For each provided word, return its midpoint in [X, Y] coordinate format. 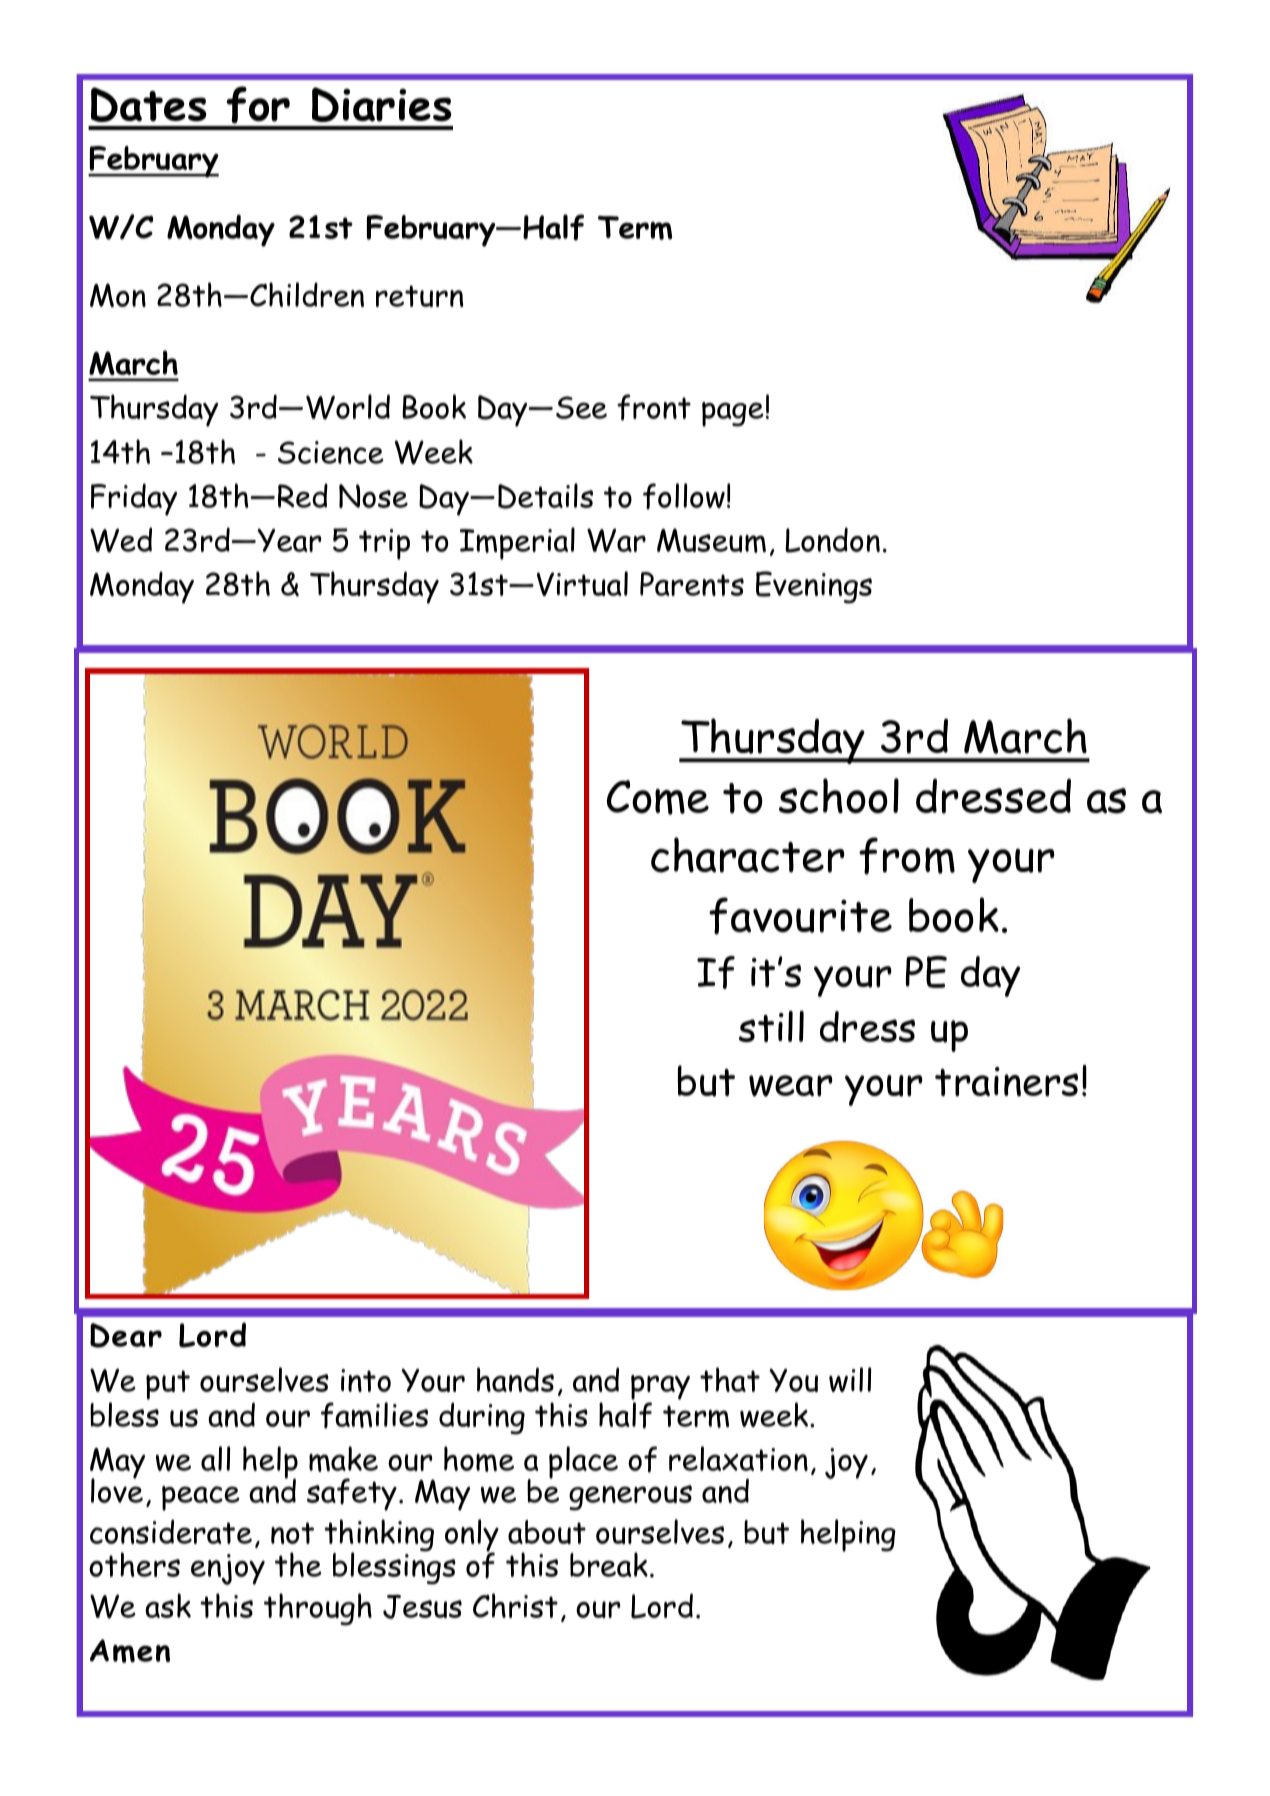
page [733, 414]
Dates [149, 104]
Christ [515, 1605]
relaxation [738, 1458]
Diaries [382, 104]
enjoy [228, 1569]
